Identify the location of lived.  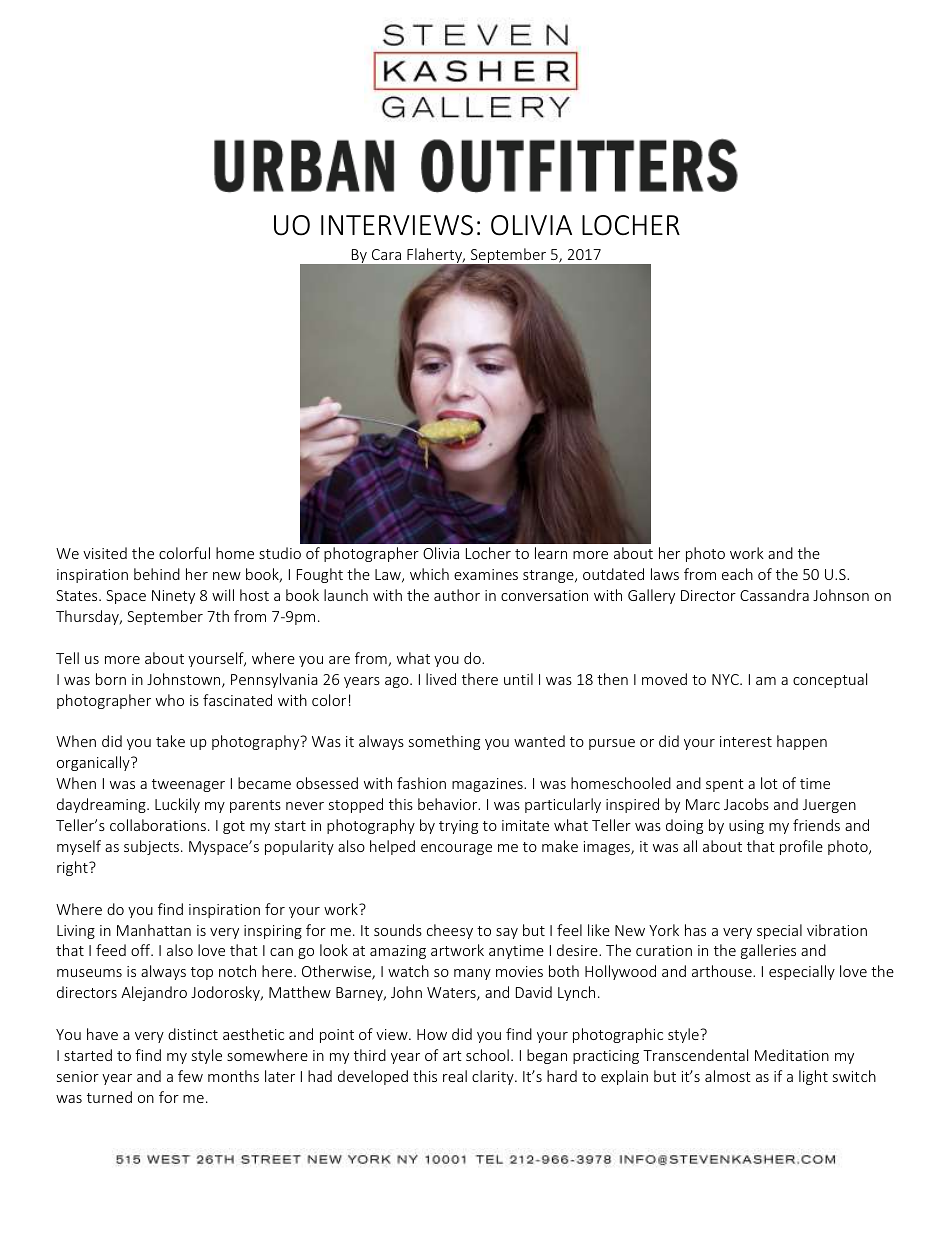
(441, 679).
